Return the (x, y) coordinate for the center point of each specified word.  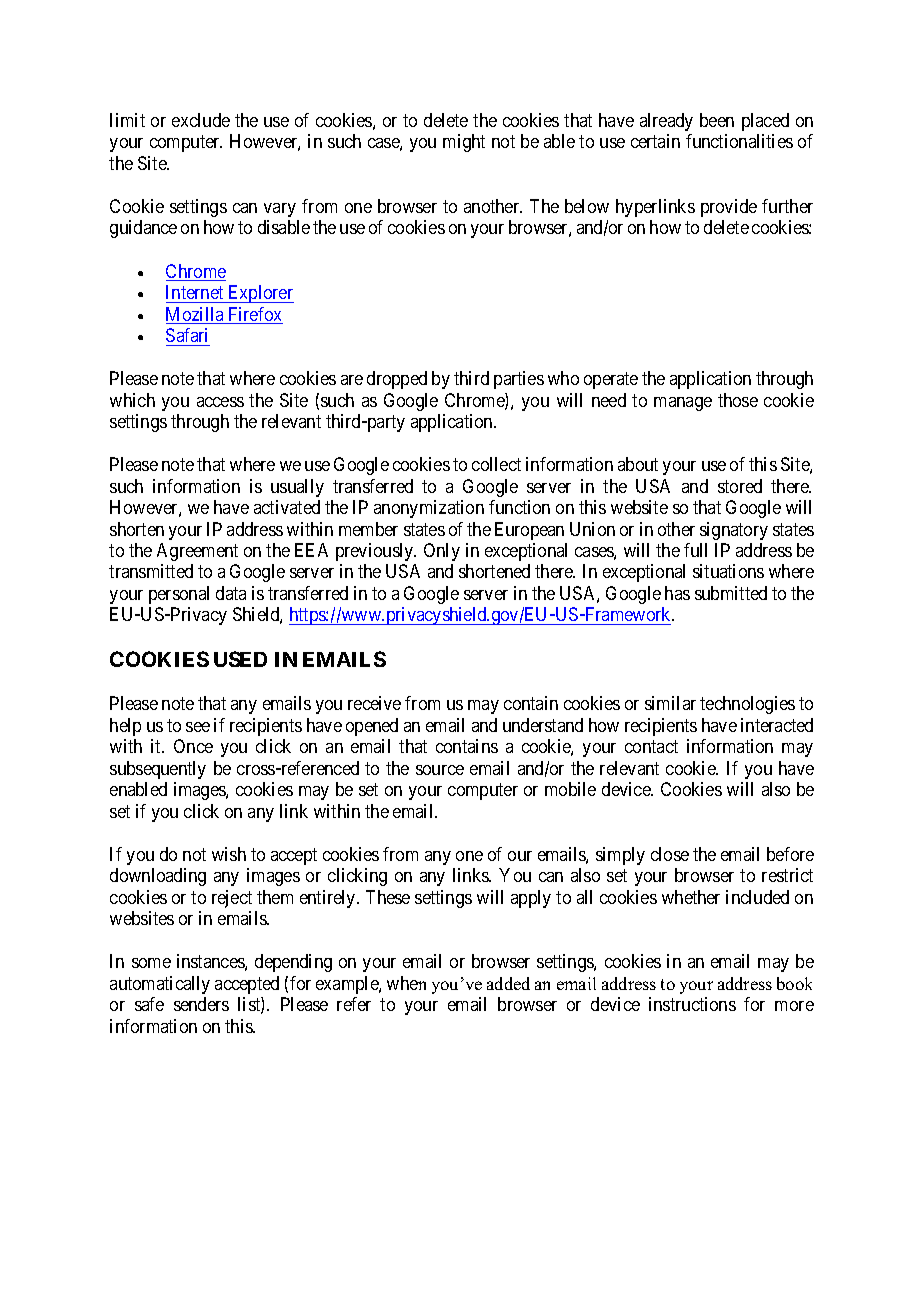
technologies (747, 705)
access (220, 402)
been (717, 120)
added (508, 983)
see (198, 727)
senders (201, 1004)
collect (496, 464)
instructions (692, 1004)
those (738, 400)
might (464, 143)
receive (374, 703)
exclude (201, 120)
